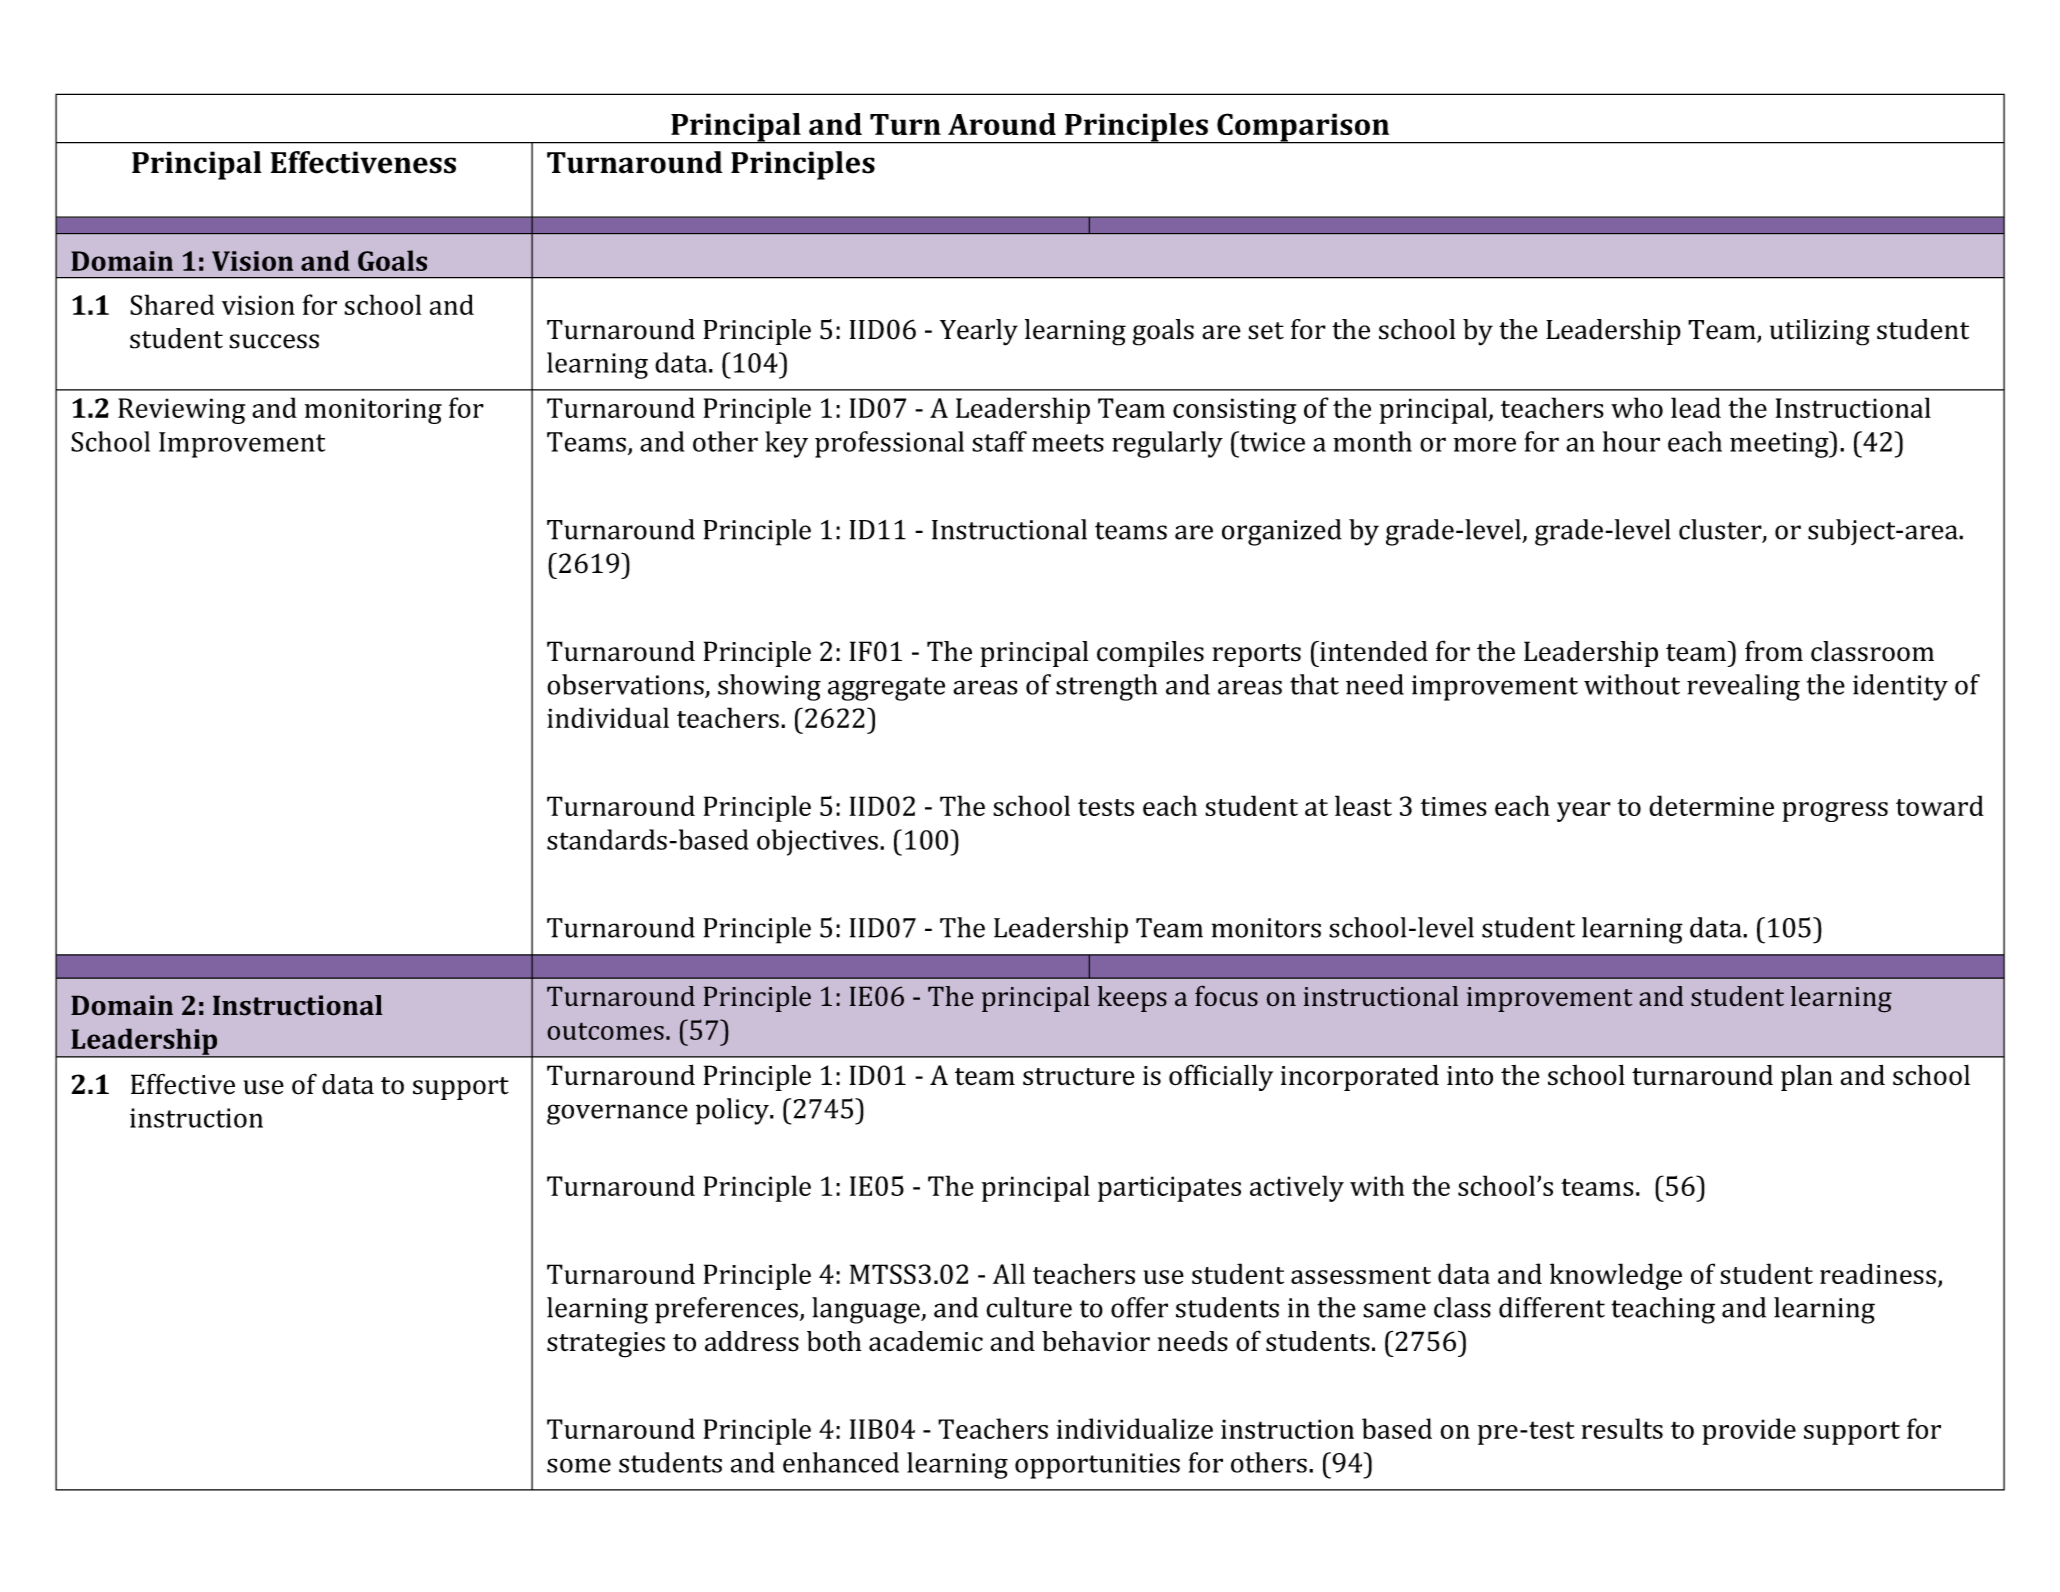  Describe the element at coordinates (1303, 128) in the screenshot. I see `Comparison` at that location.
